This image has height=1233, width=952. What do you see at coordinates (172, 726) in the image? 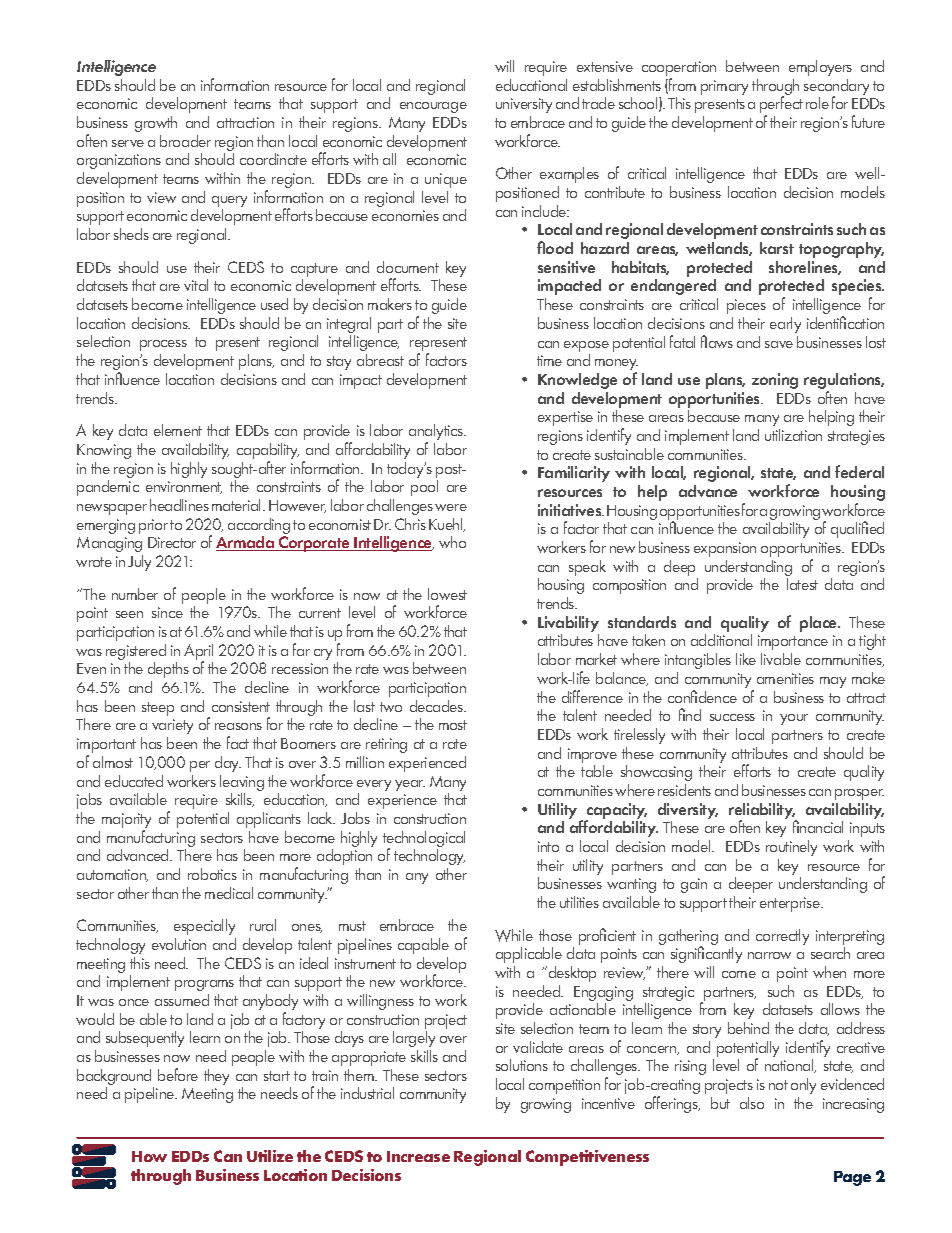
I see `variety` at bounding box center [172, 726].
